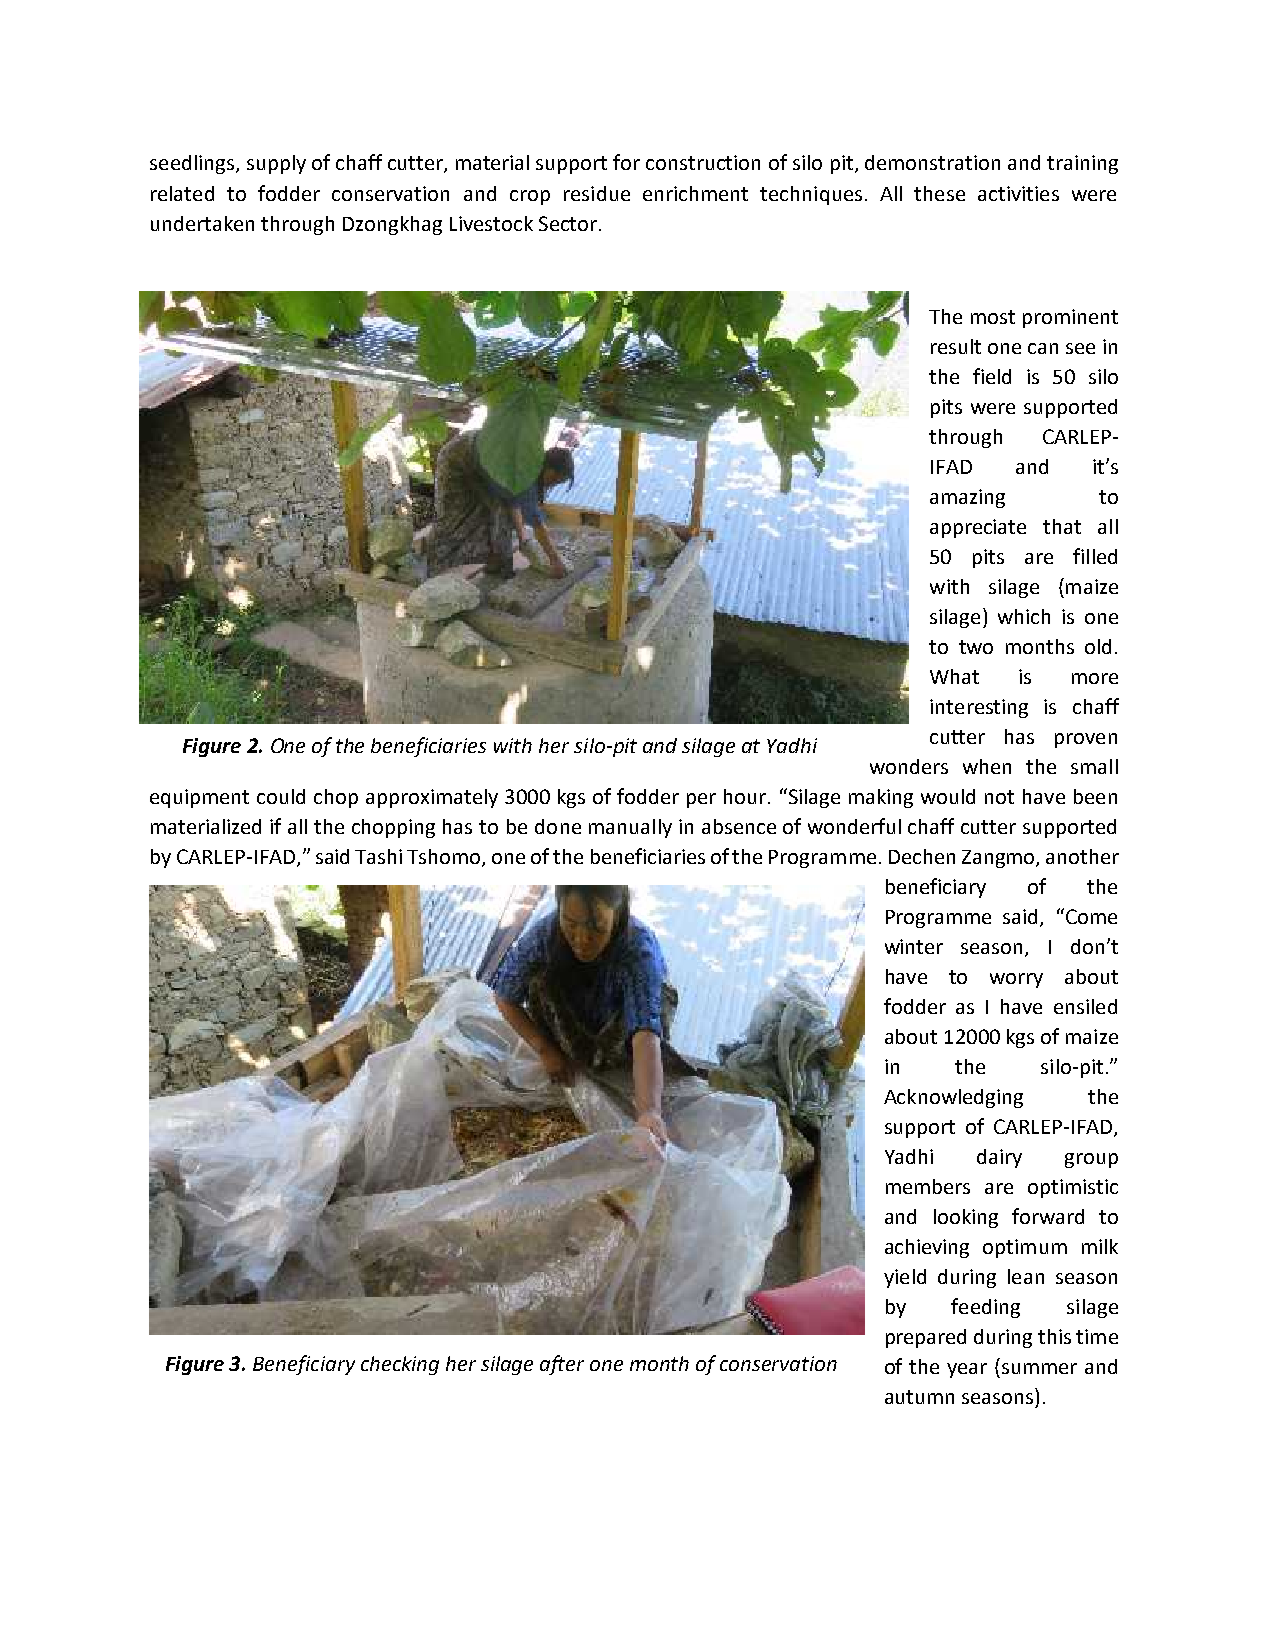  What do you see at coordinates (953, 1098) in the document?
I see `Acknowledging` at bounding box center [953, 1098].
